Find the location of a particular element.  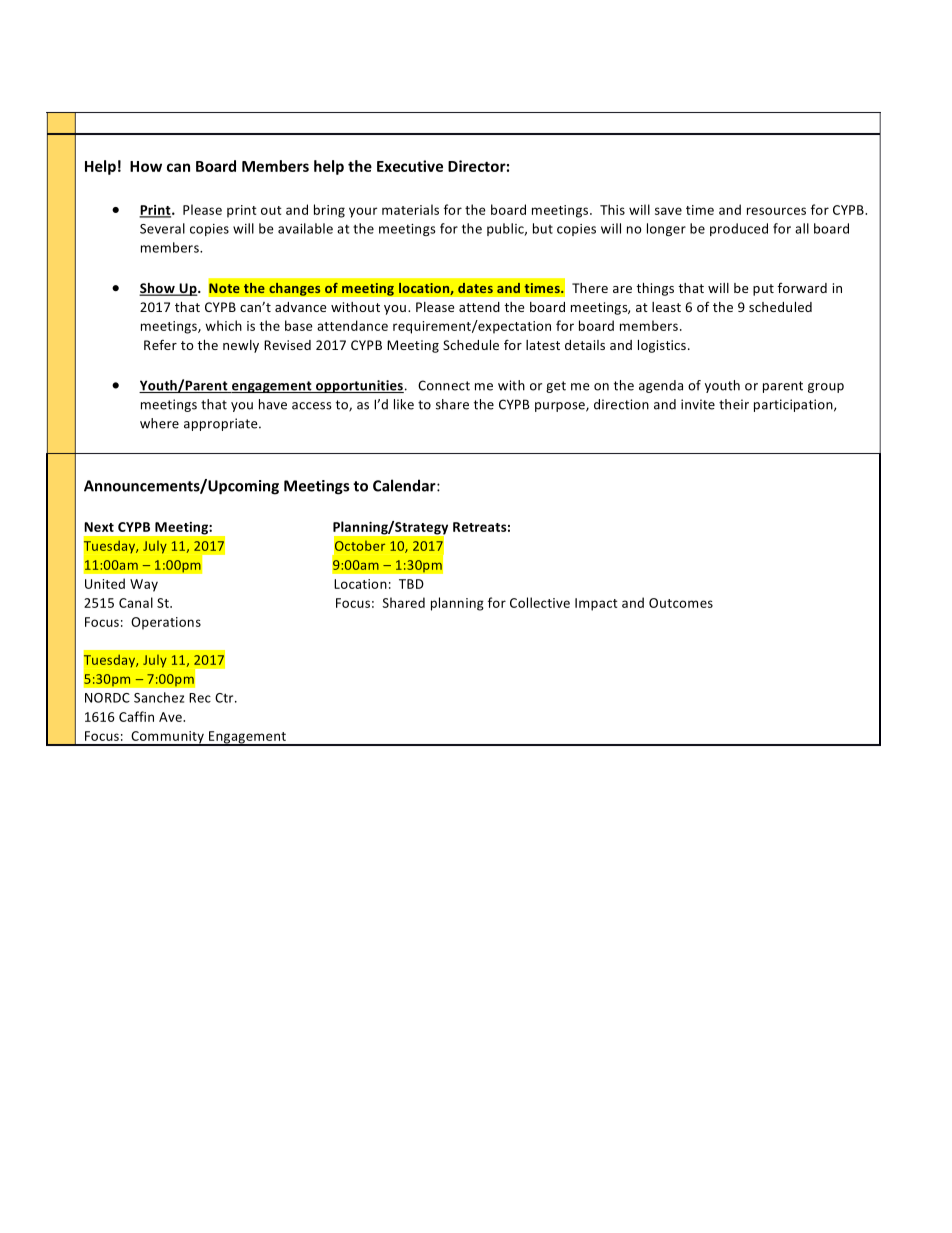

Connect is located at coordinates (444, 385).
